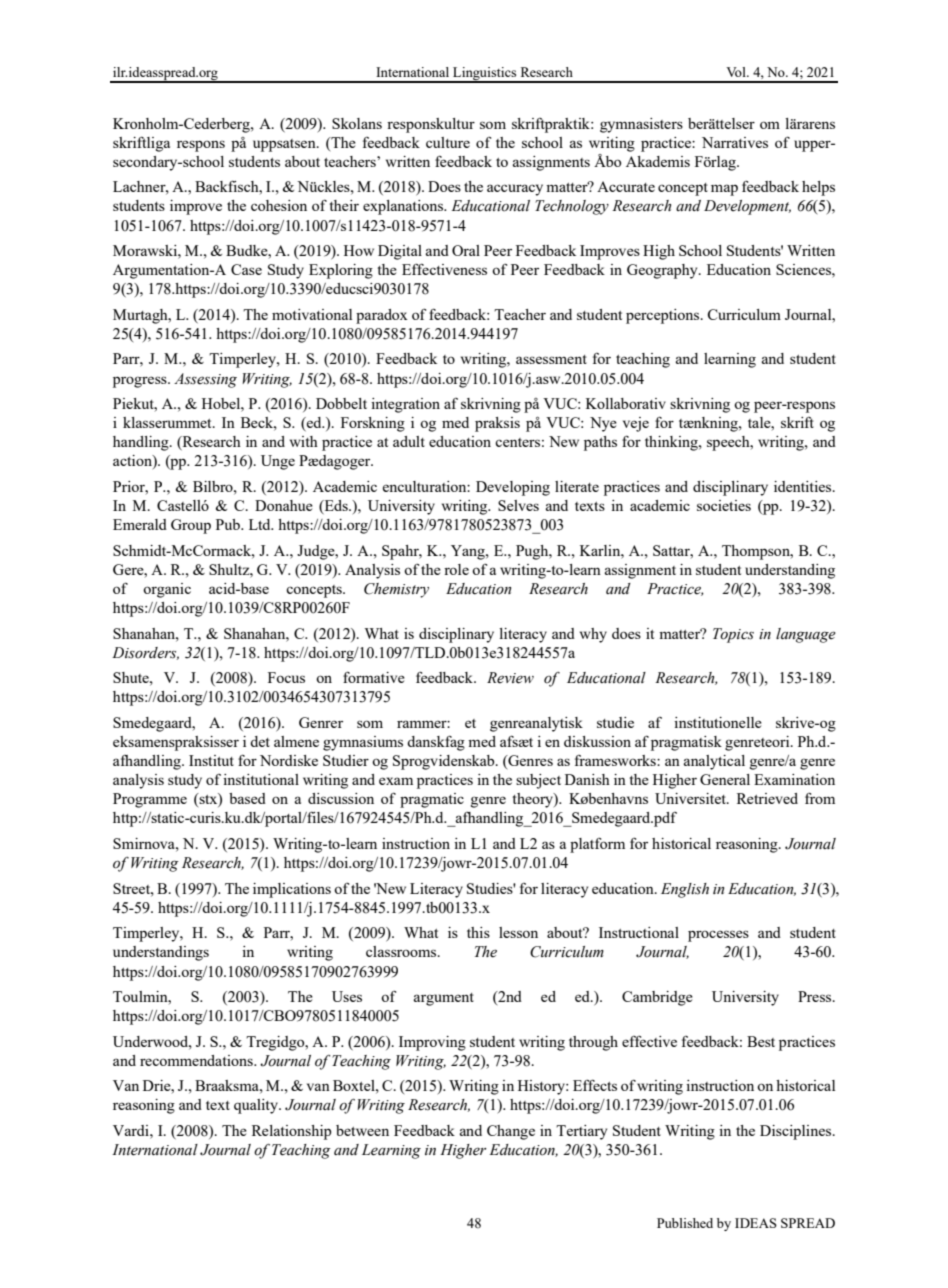 The width and height of the page is (948, 1288). I want to click on Retrieved, so click(767, 798).
